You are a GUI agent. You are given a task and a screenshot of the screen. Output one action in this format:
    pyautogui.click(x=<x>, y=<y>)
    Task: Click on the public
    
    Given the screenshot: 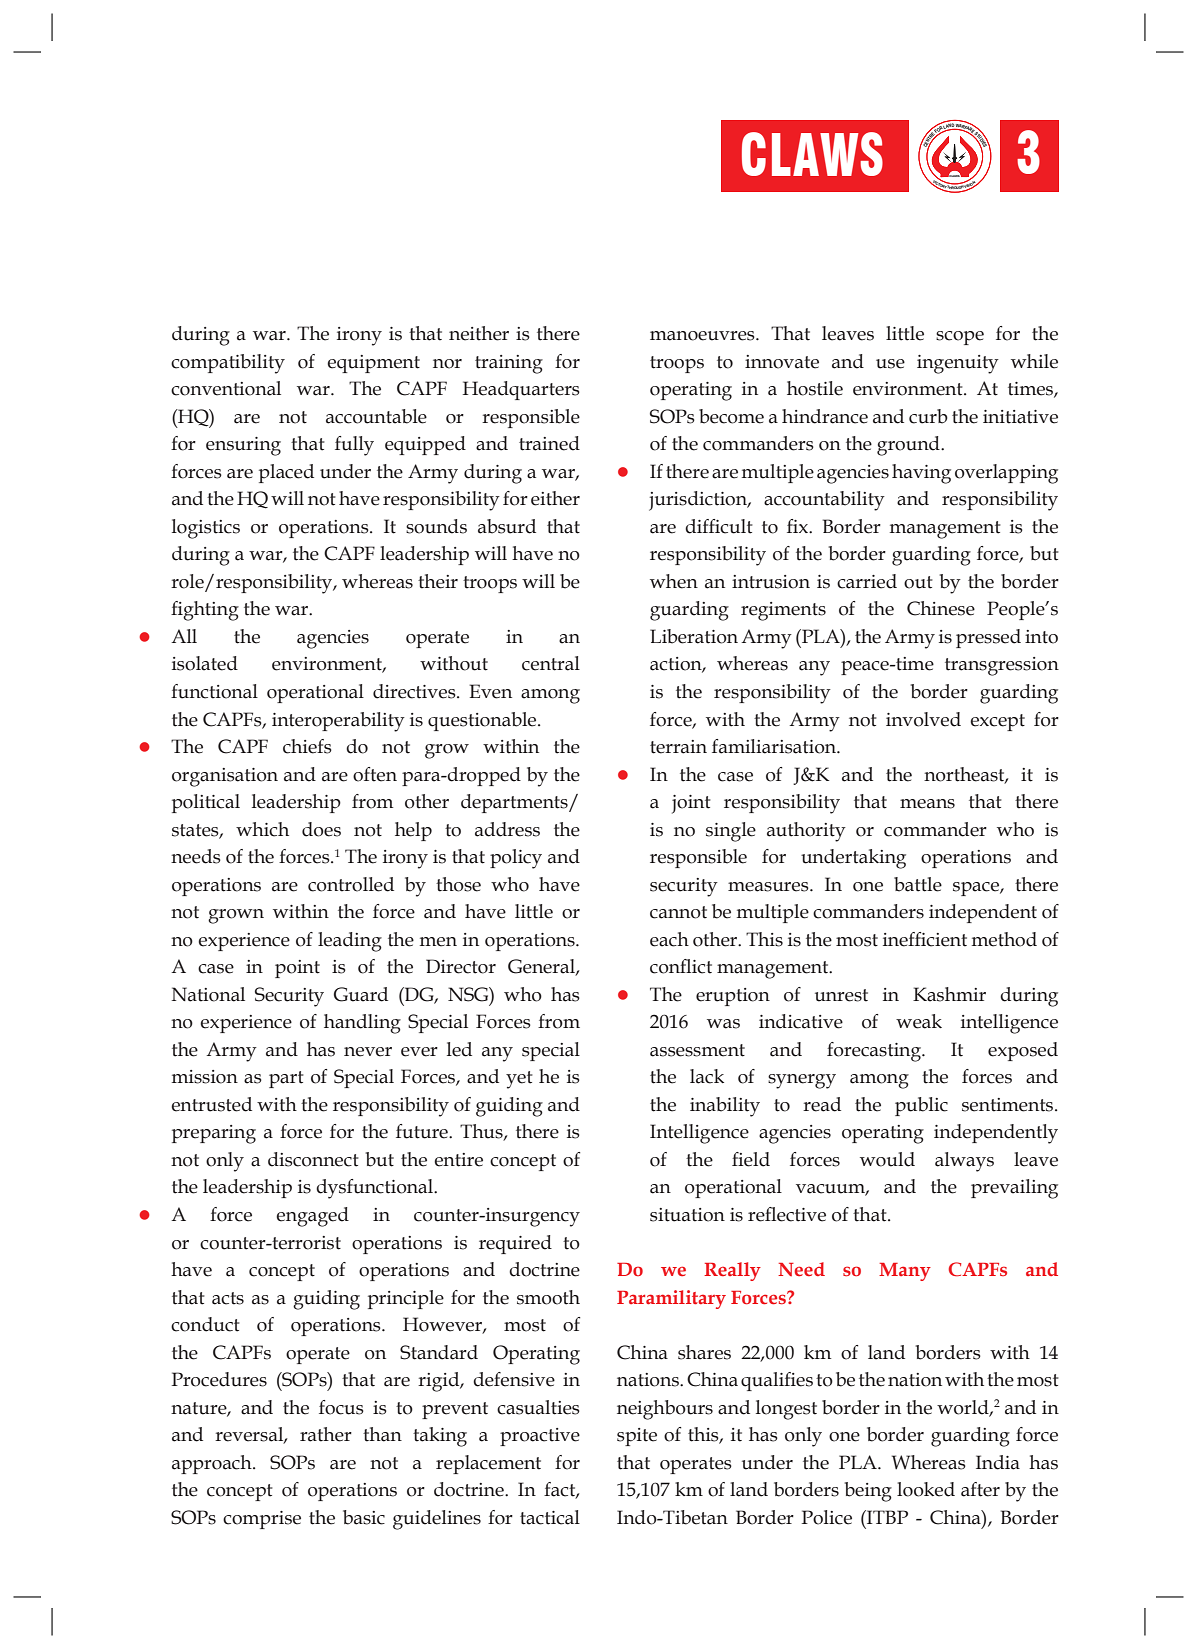 What is the action you would take?
    pyautogui.click(x=921, y=1106)
